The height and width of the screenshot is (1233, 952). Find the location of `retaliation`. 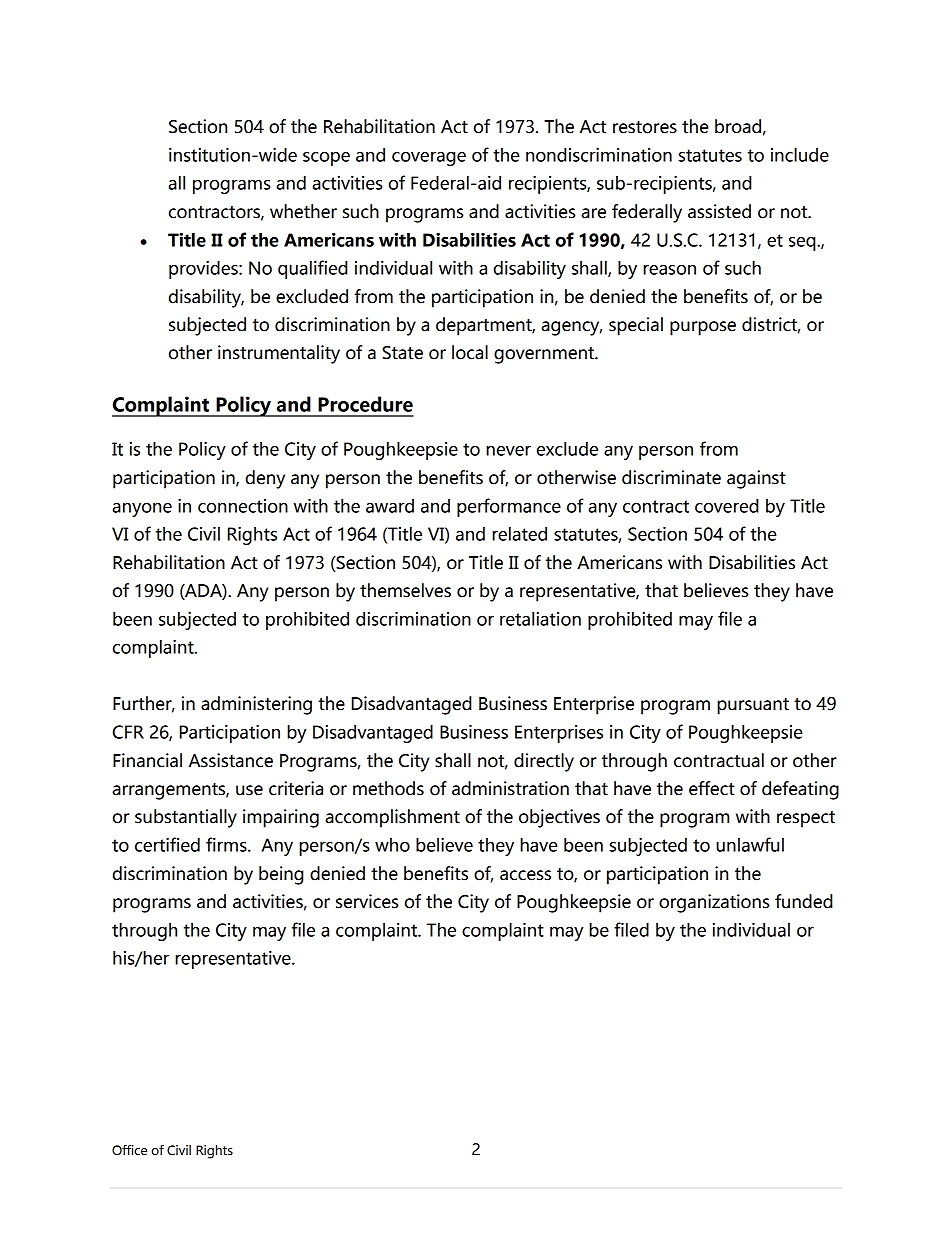

retaliation is located at coordinates (540, 618).
